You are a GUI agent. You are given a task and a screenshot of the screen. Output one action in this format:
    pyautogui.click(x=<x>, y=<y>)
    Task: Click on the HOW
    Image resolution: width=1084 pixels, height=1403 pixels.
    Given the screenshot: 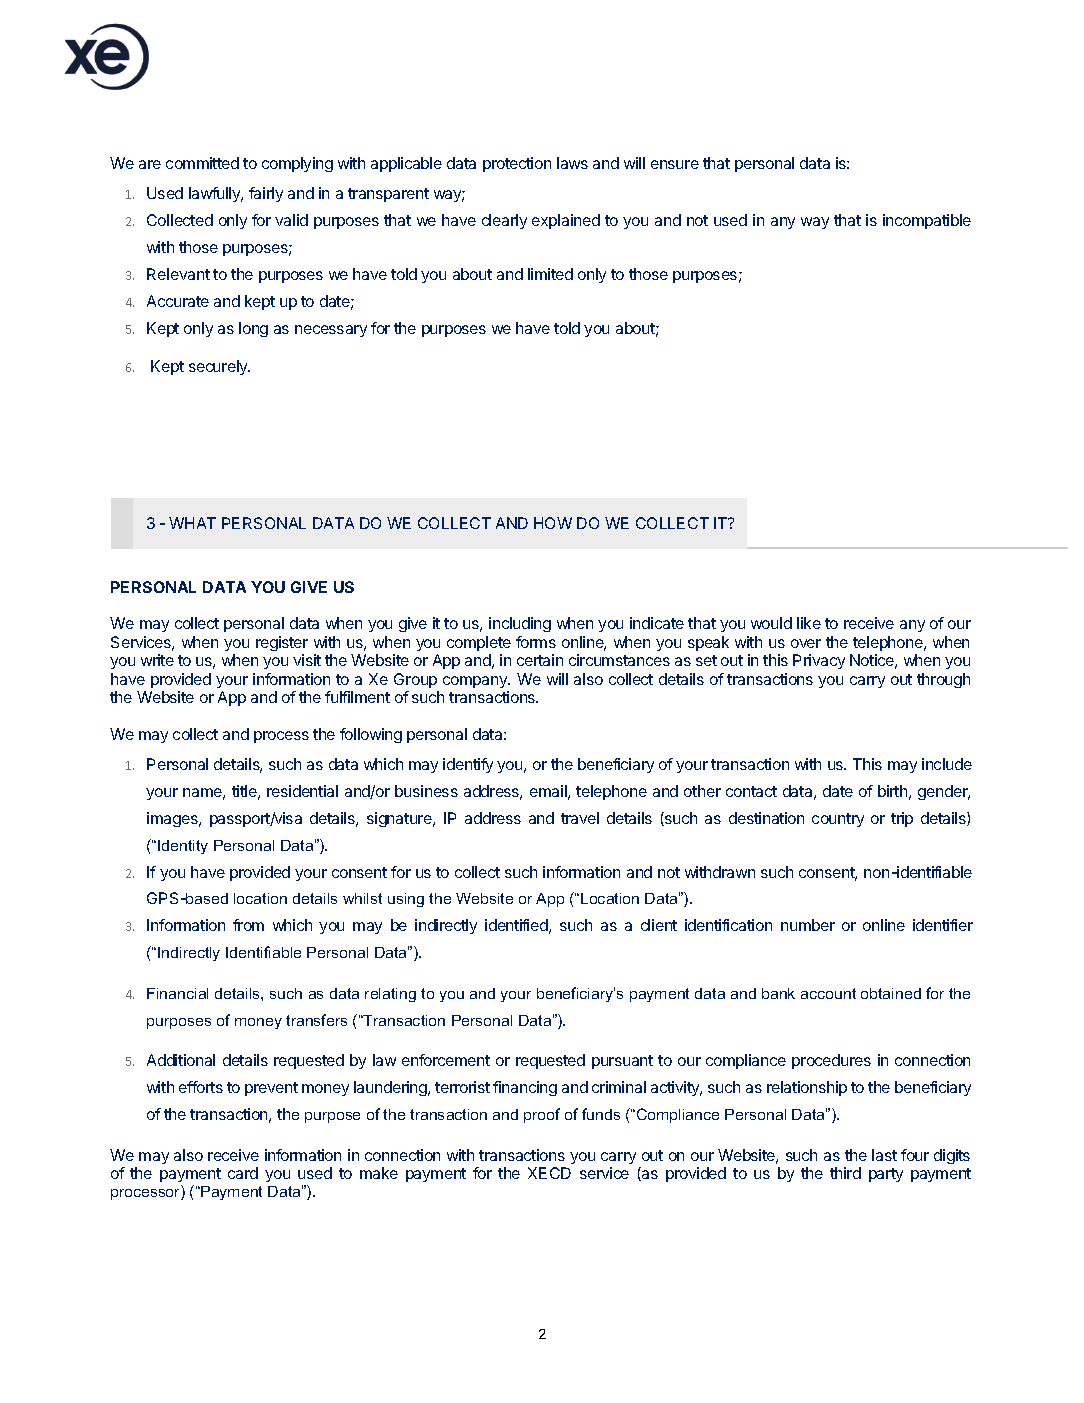 What is the action you would take?
    pyautogui.click(x=553, y=523)
